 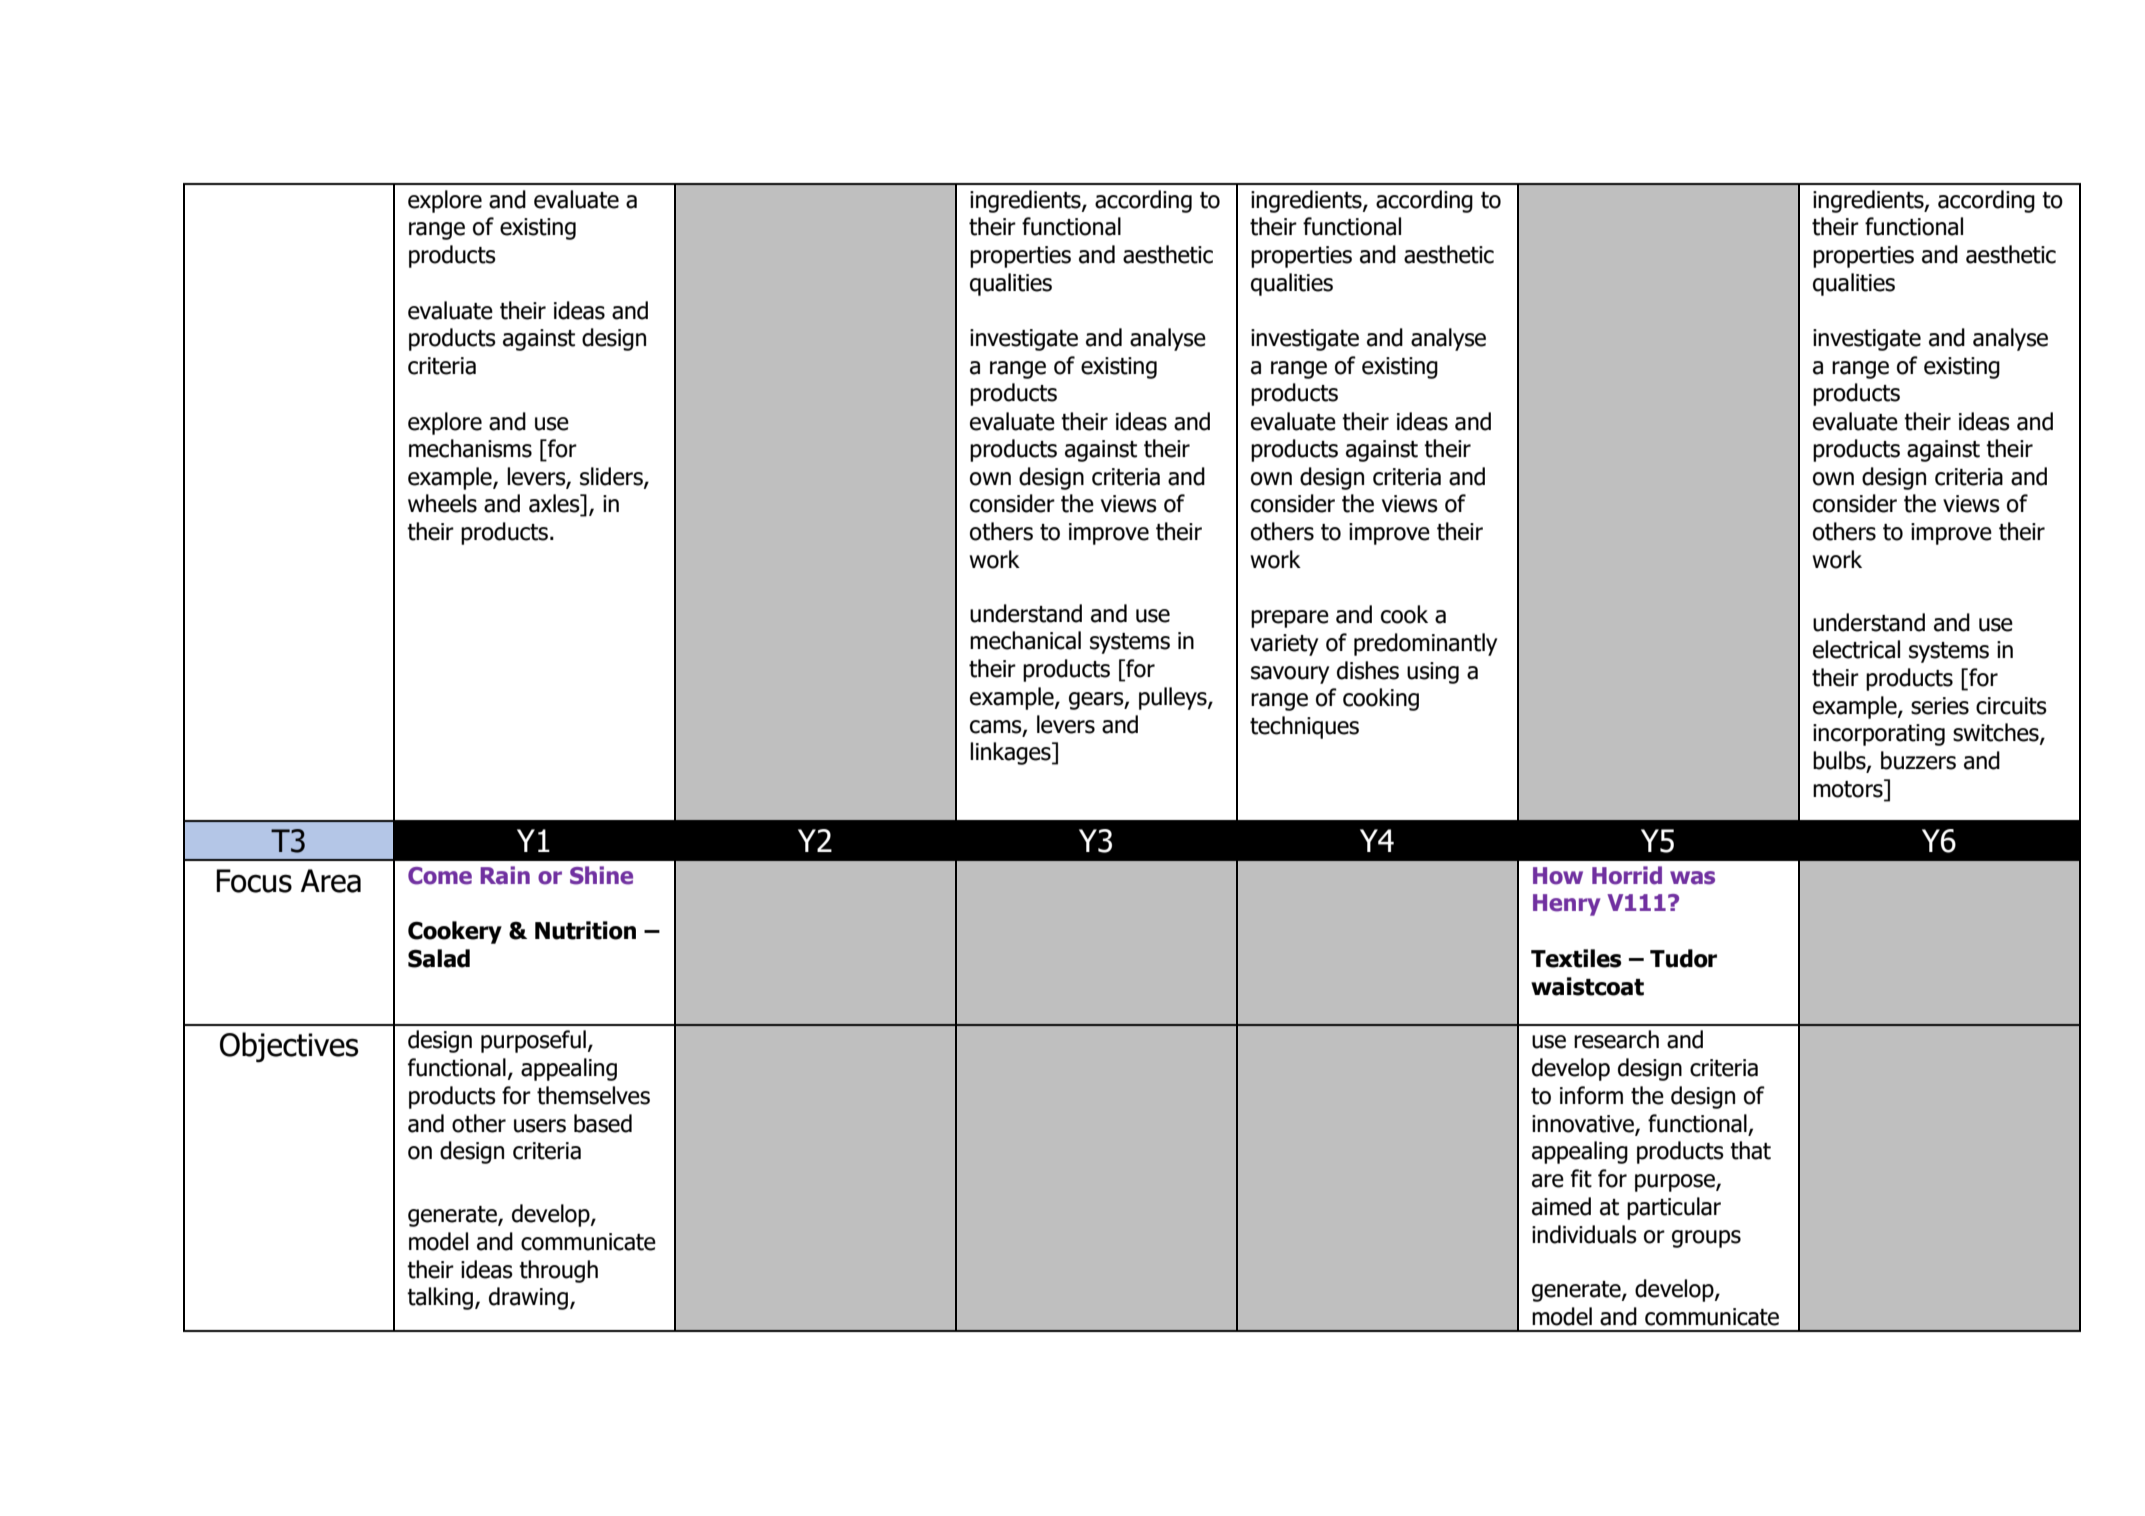 What do you see at coordinates (1558, 876) in the image?
I see `How` at bounding box center [1558, 876].
